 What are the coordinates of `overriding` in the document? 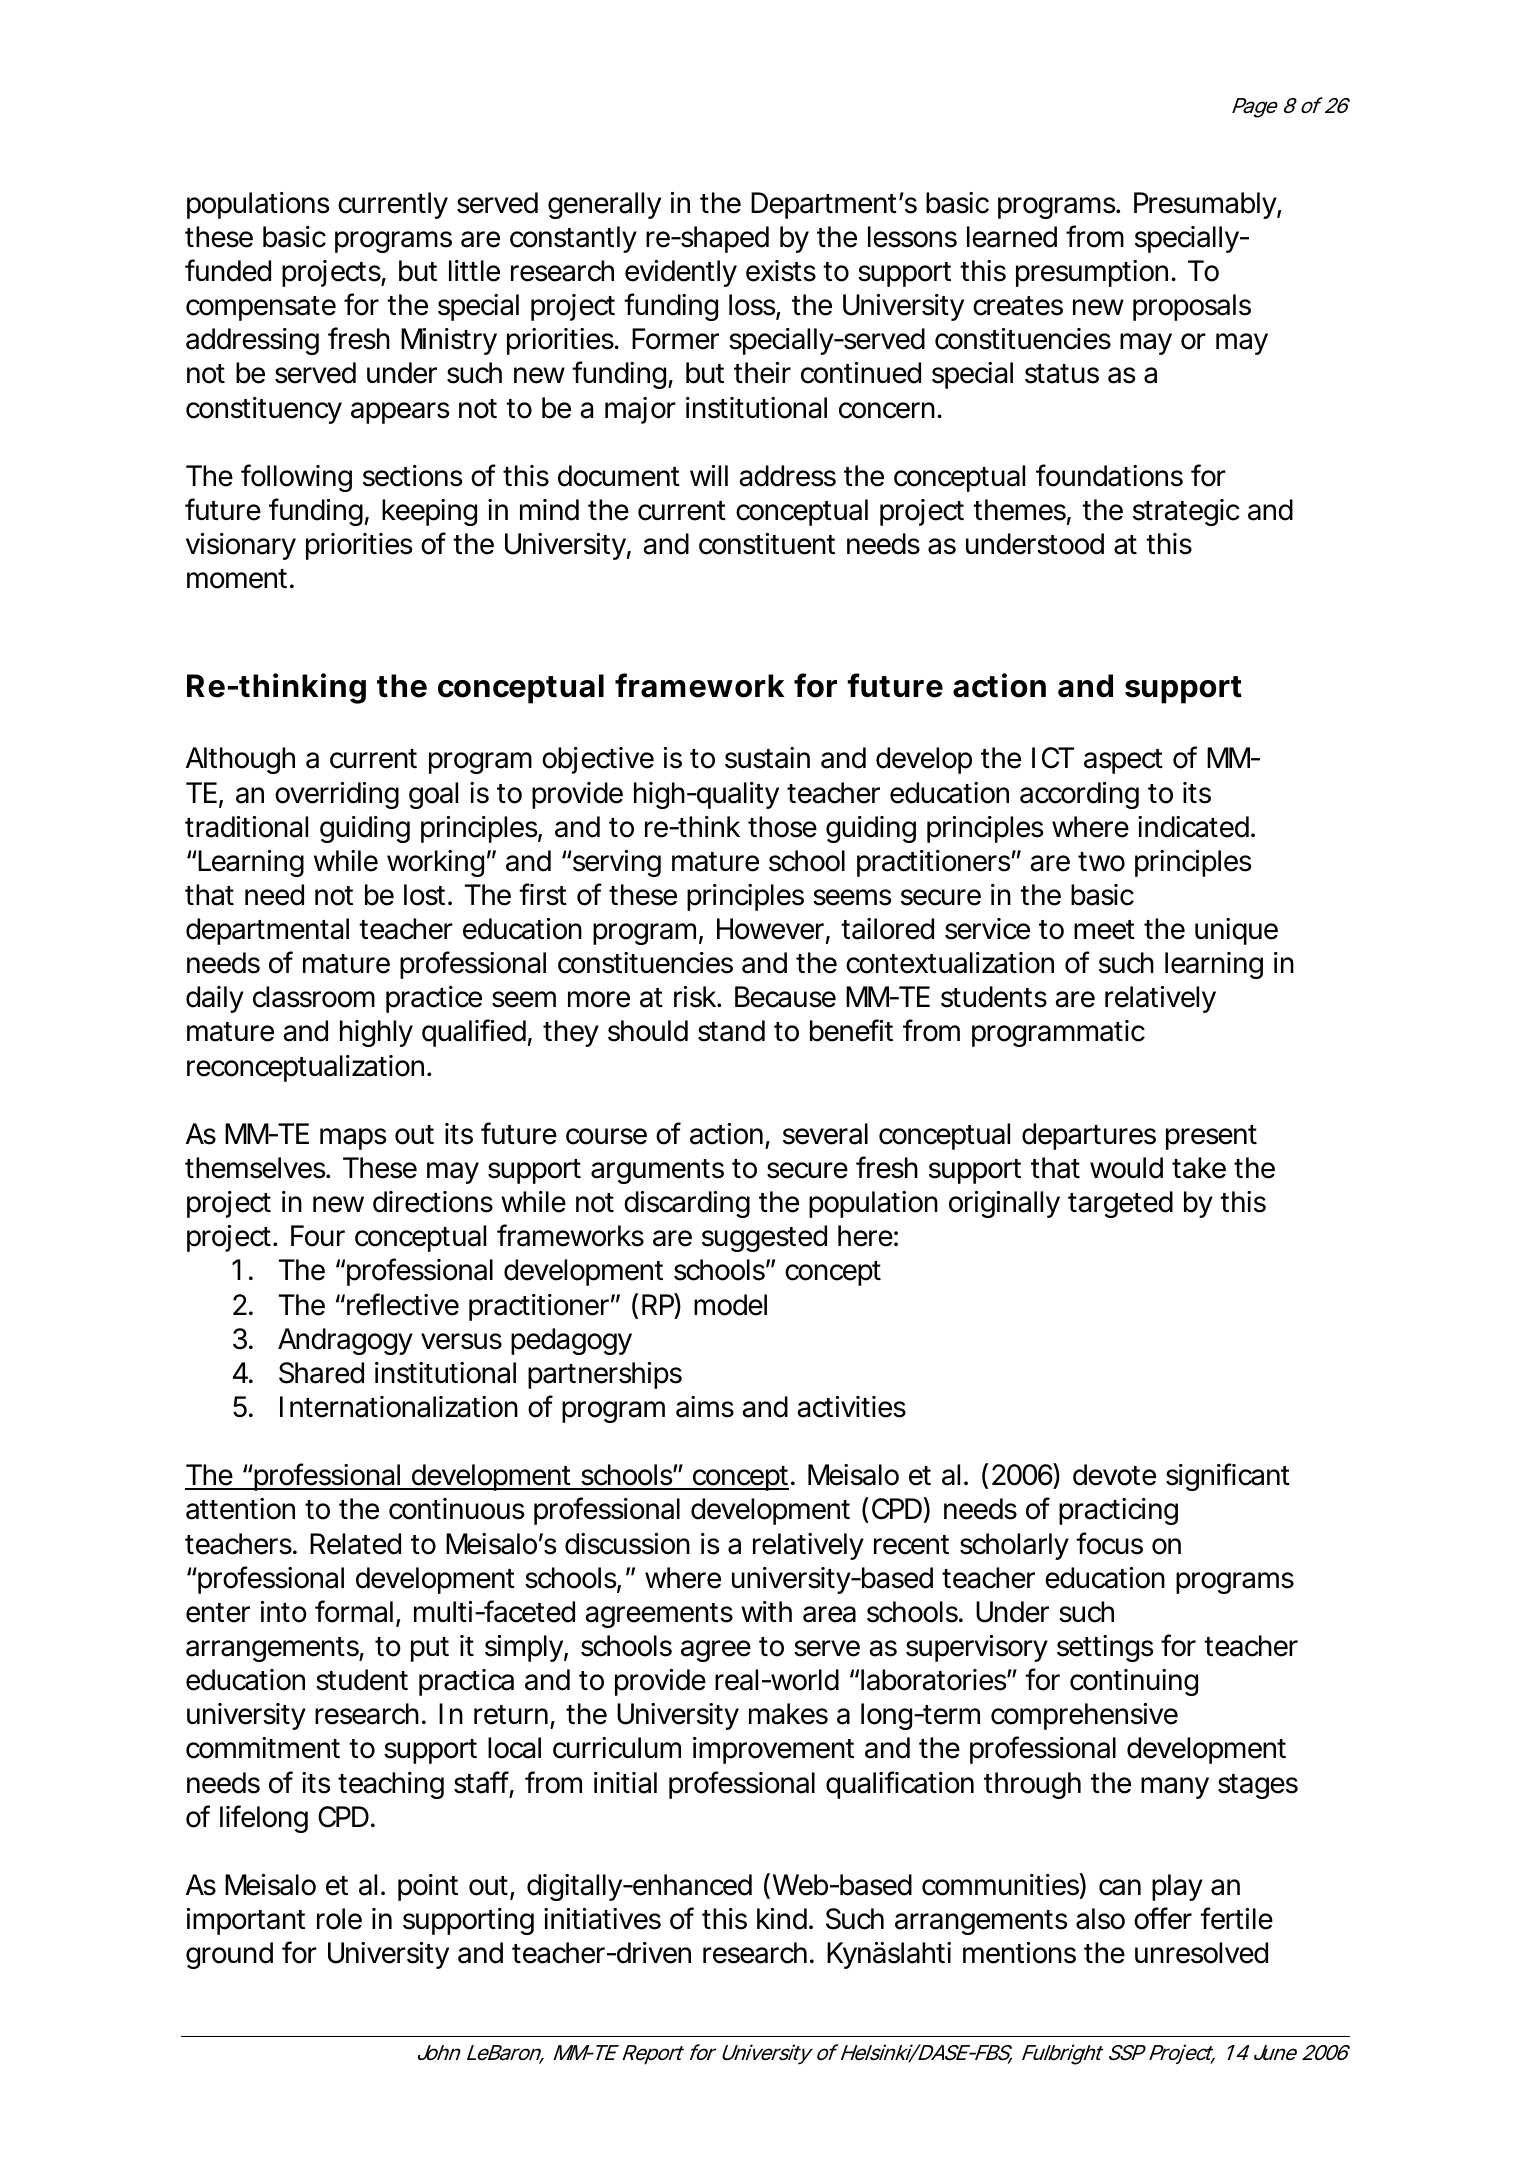 It's located at (337, 795).
